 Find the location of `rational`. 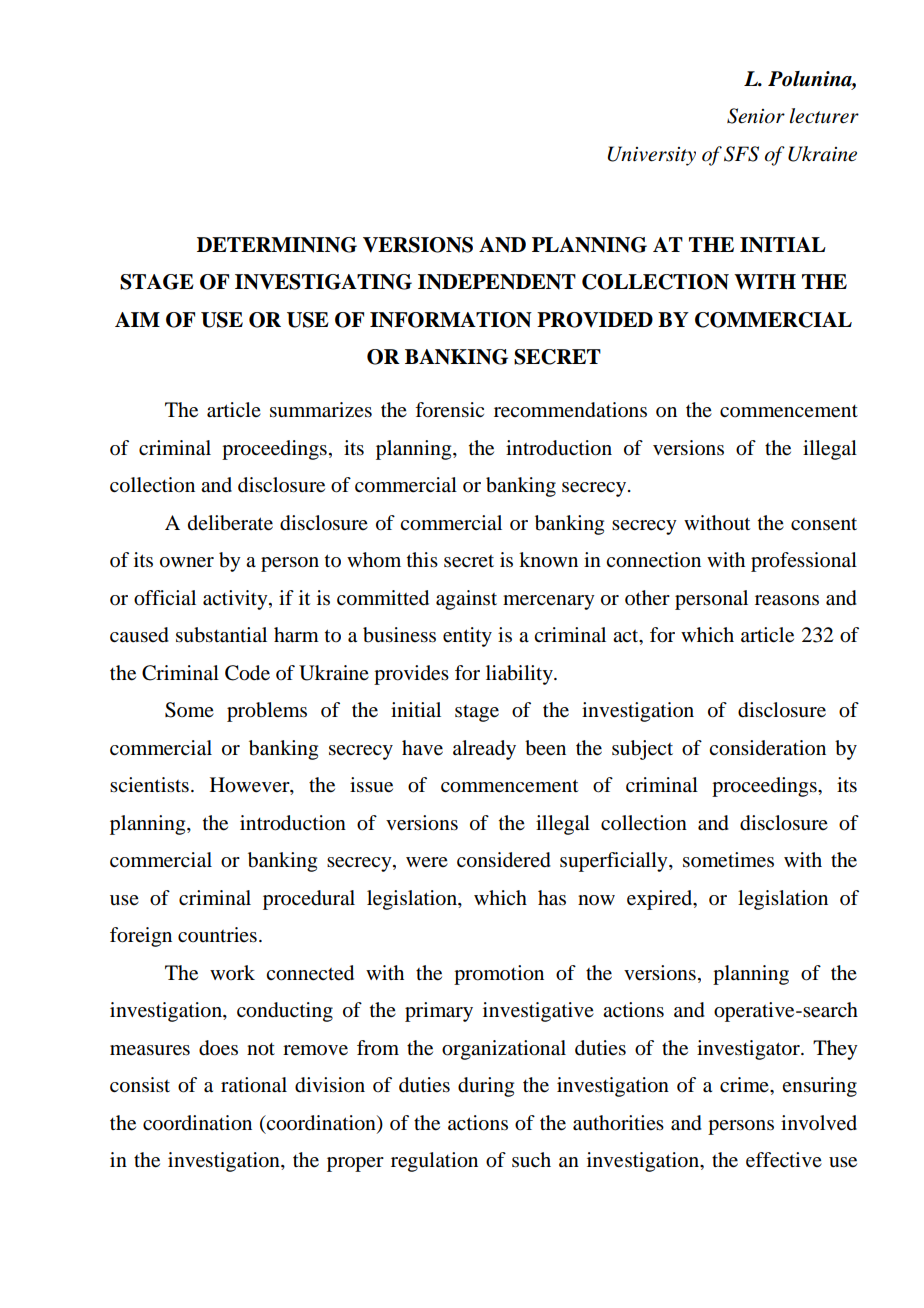

rational is located at coordinates (254, 1085).
